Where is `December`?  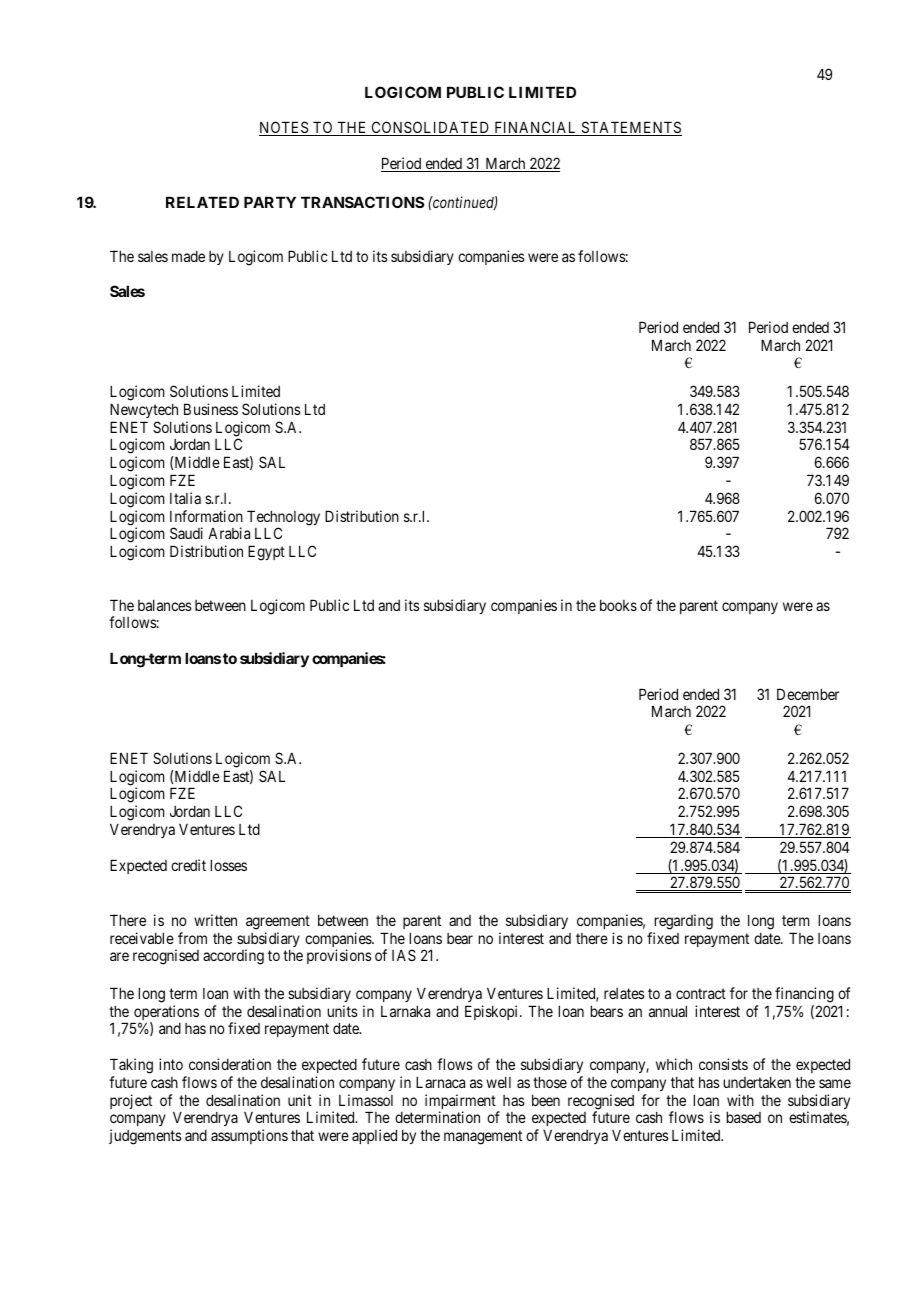 December is located at coordinates (808, 694).
